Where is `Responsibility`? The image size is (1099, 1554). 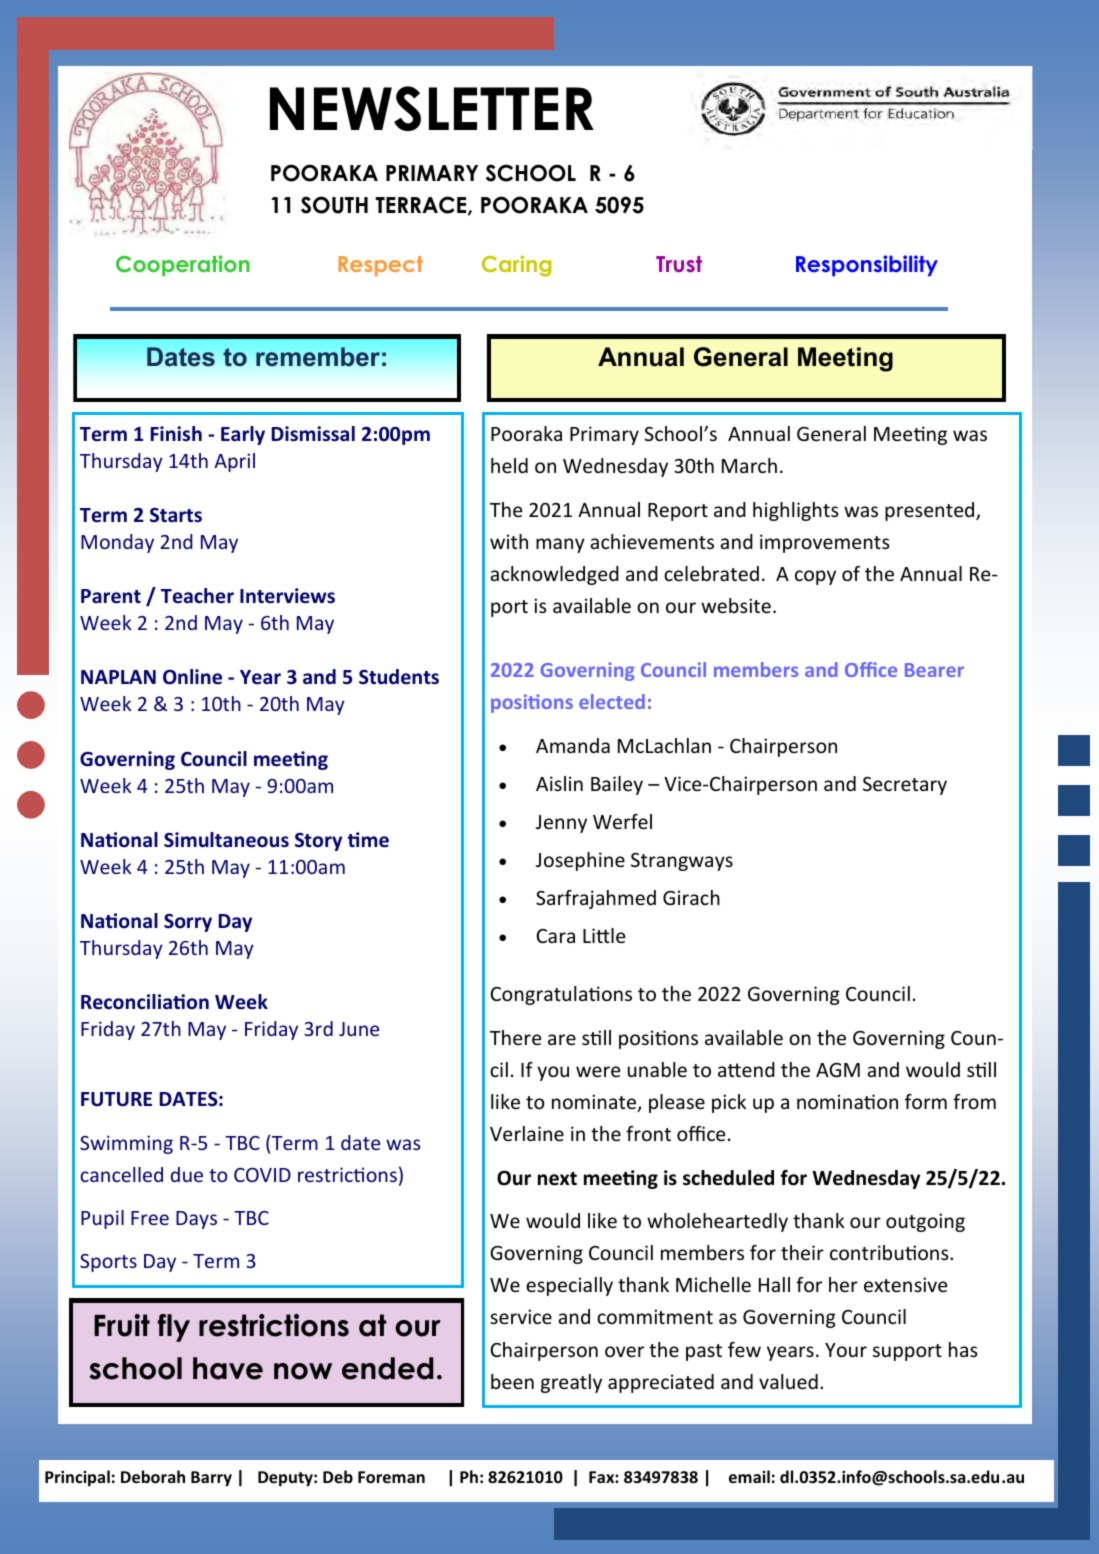
Responsibility is located at coordinates (867, 266).
